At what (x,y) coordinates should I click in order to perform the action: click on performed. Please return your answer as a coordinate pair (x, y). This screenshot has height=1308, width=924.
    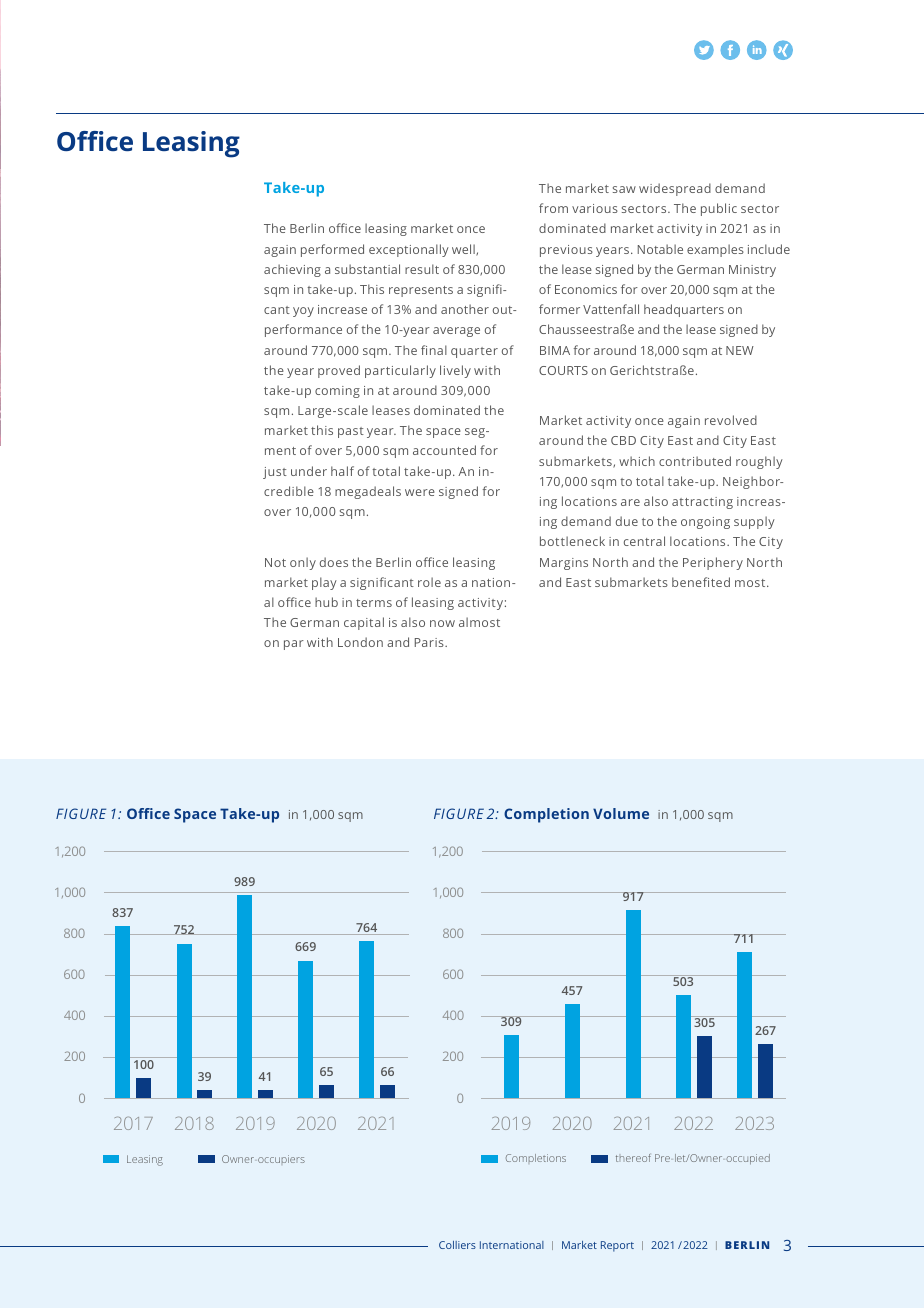
    Looking at the image, I should click on (332, 250).
